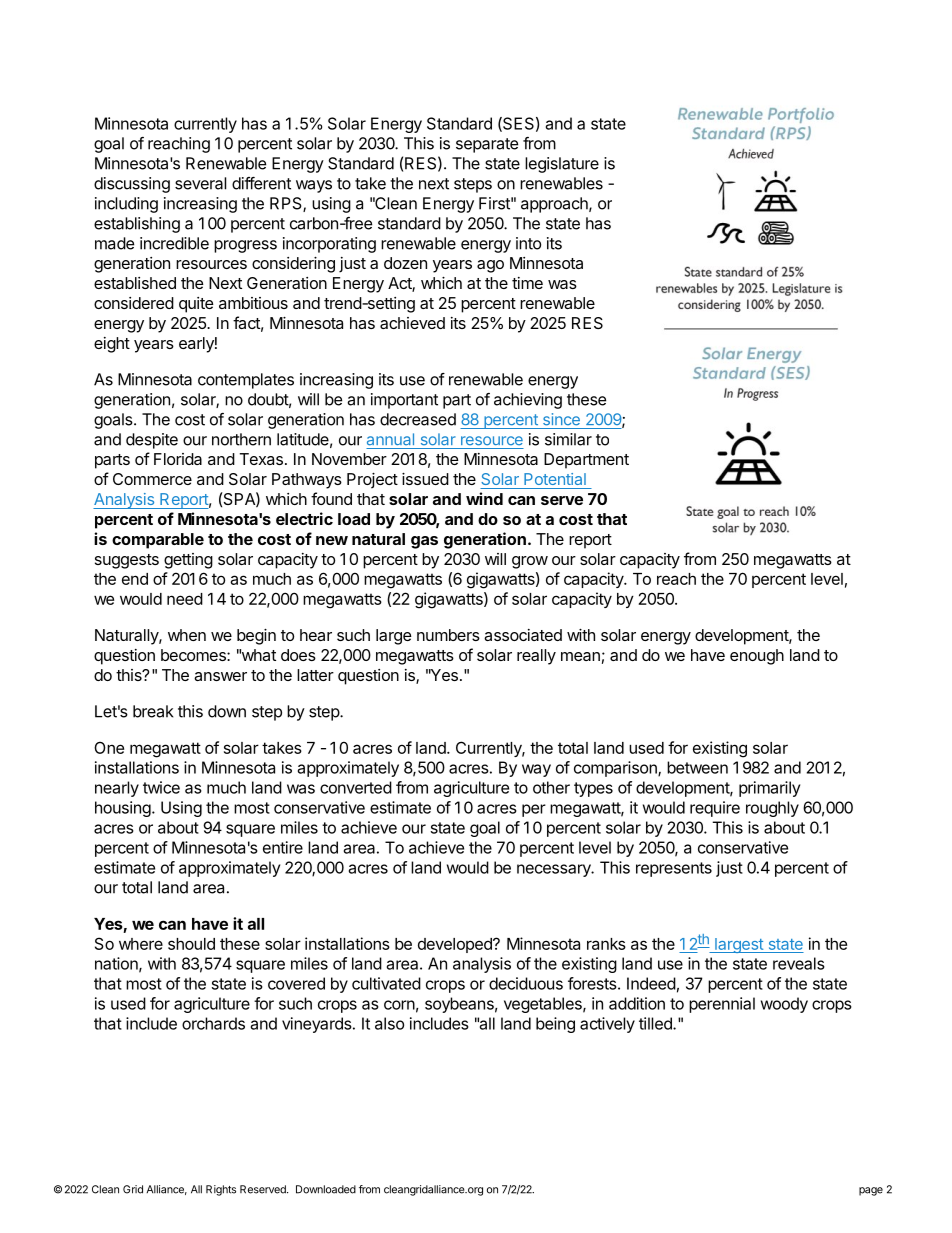  Describe the element at coordinates (152, 479) in the screenshot. I see `Commerce` at that location.
